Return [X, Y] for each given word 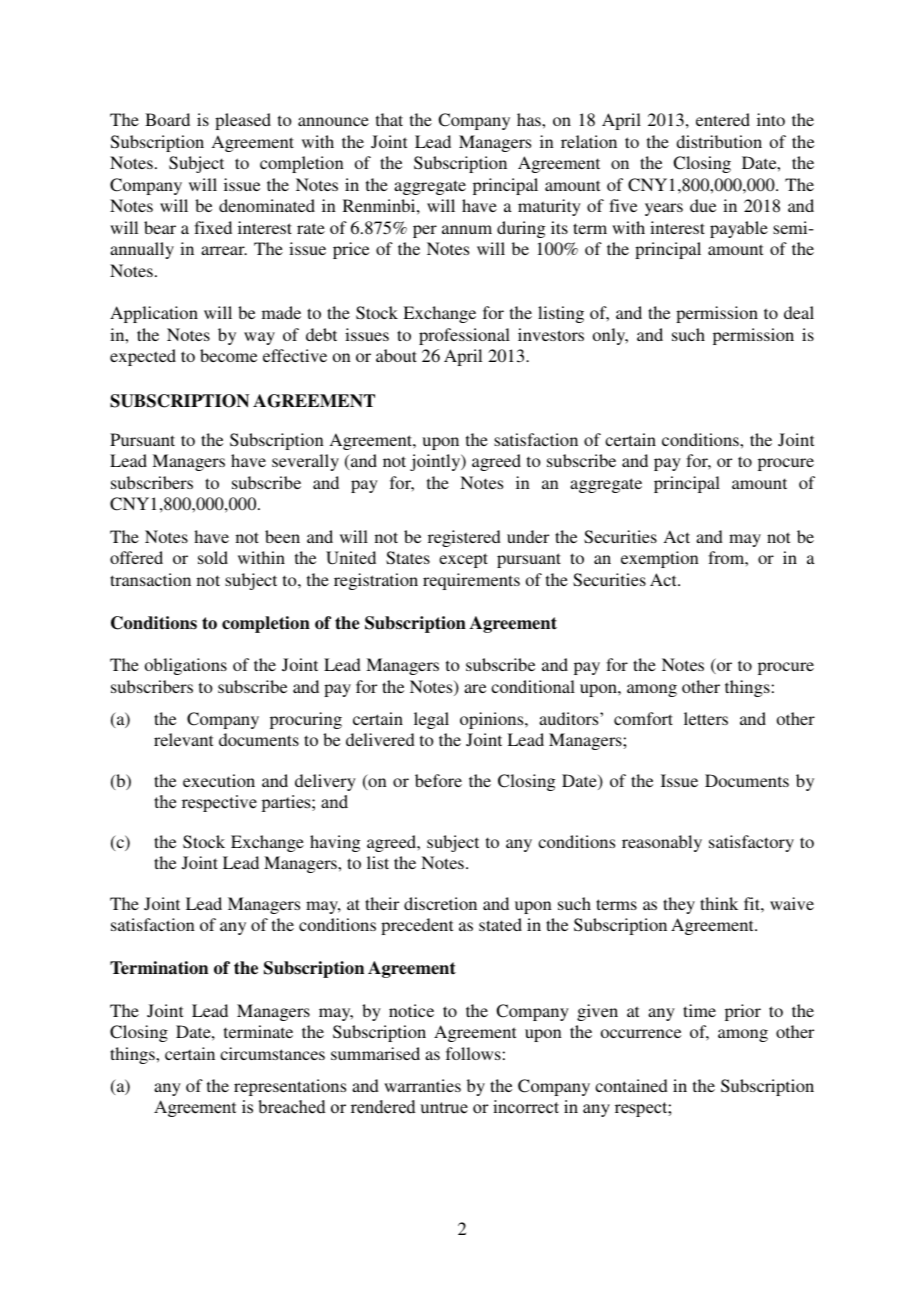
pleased [243, 121]
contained [631, 1085]
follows [473, 1053]
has [530, 119]
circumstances [272, 1053]
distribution [719, 141]
